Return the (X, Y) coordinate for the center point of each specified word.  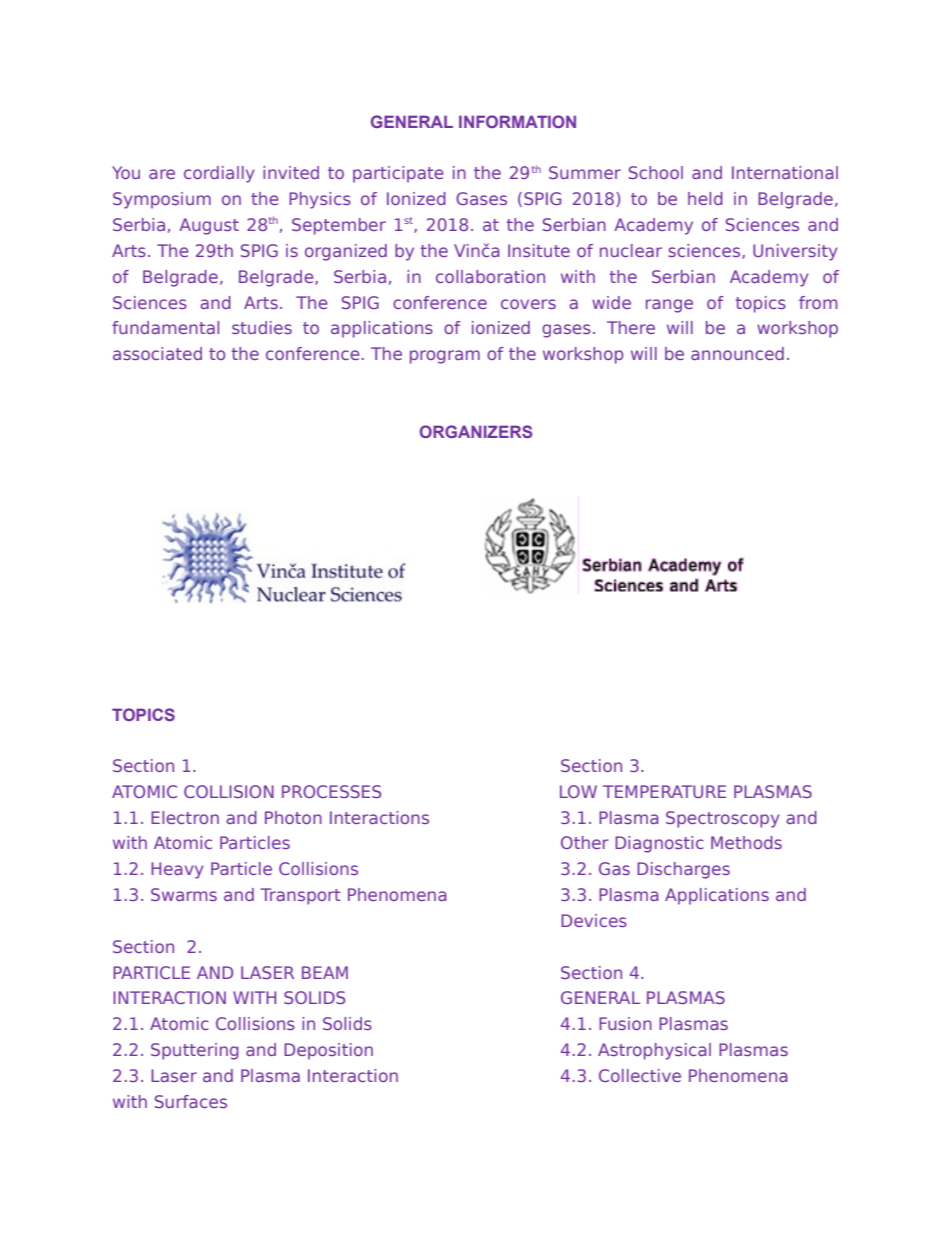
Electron (185, 817)
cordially (219, 174)
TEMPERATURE (664, 791)
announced (737, 353)
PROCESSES (331, 791)
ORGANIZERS (476, 431)
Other (585, 842)
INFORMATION (517, 121)
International (785, 172)
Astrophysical (654, 1051)
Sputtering (195, 1051)
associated (157, 353)
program (445, 357)
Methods (746, 842)
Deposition (328, 1051)
